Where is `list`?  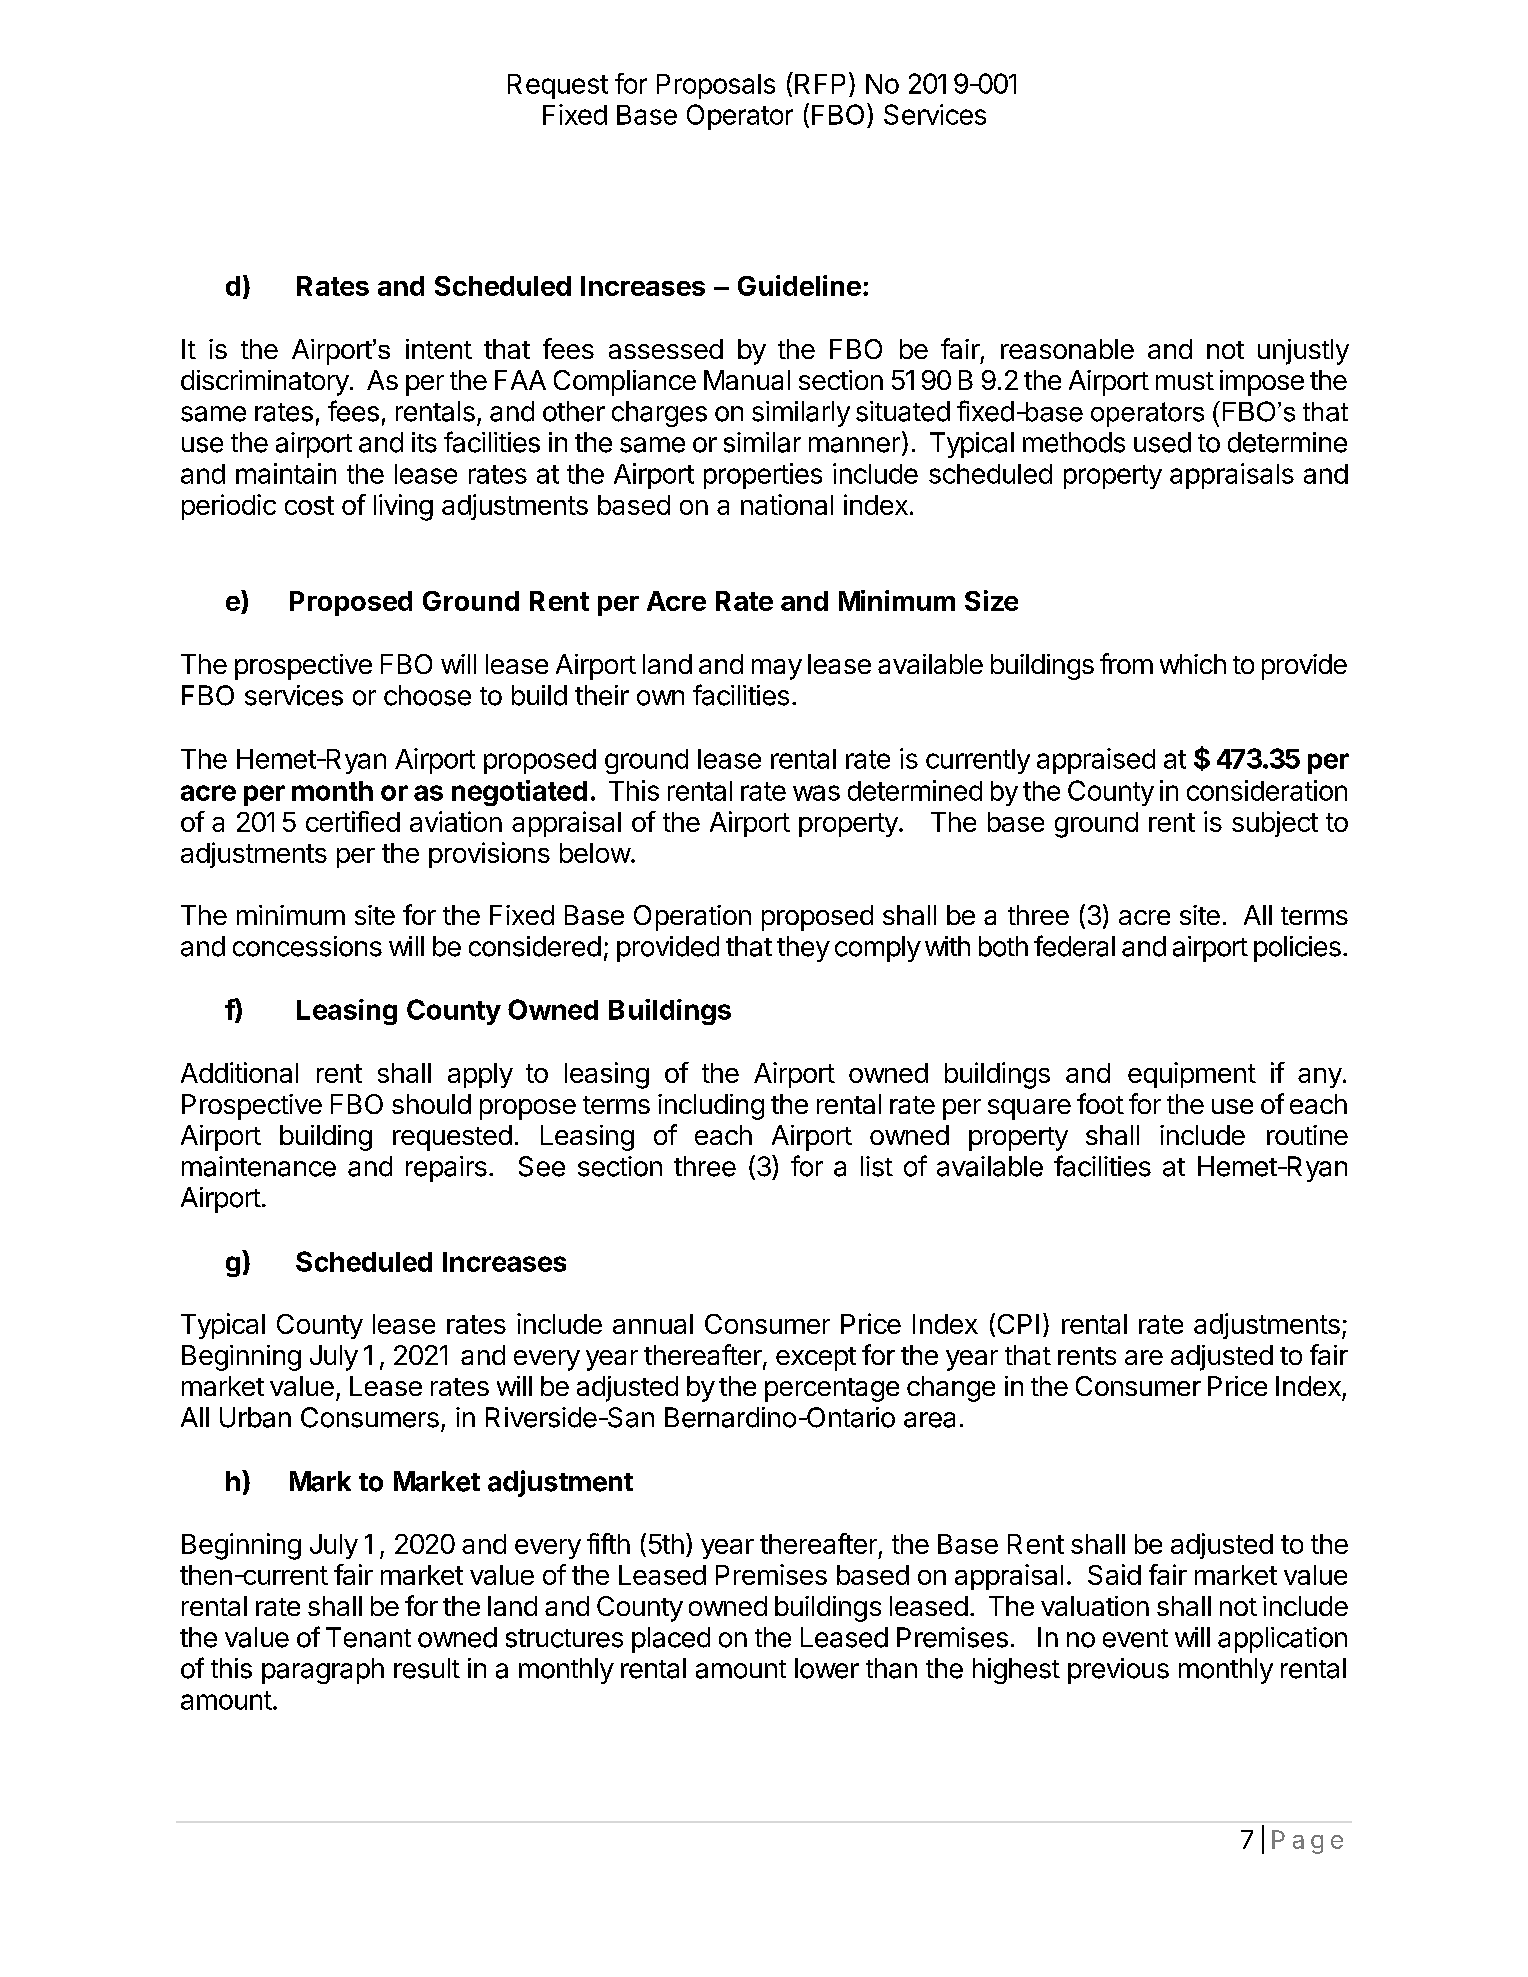 list is located at coordinates (877, 1166).
